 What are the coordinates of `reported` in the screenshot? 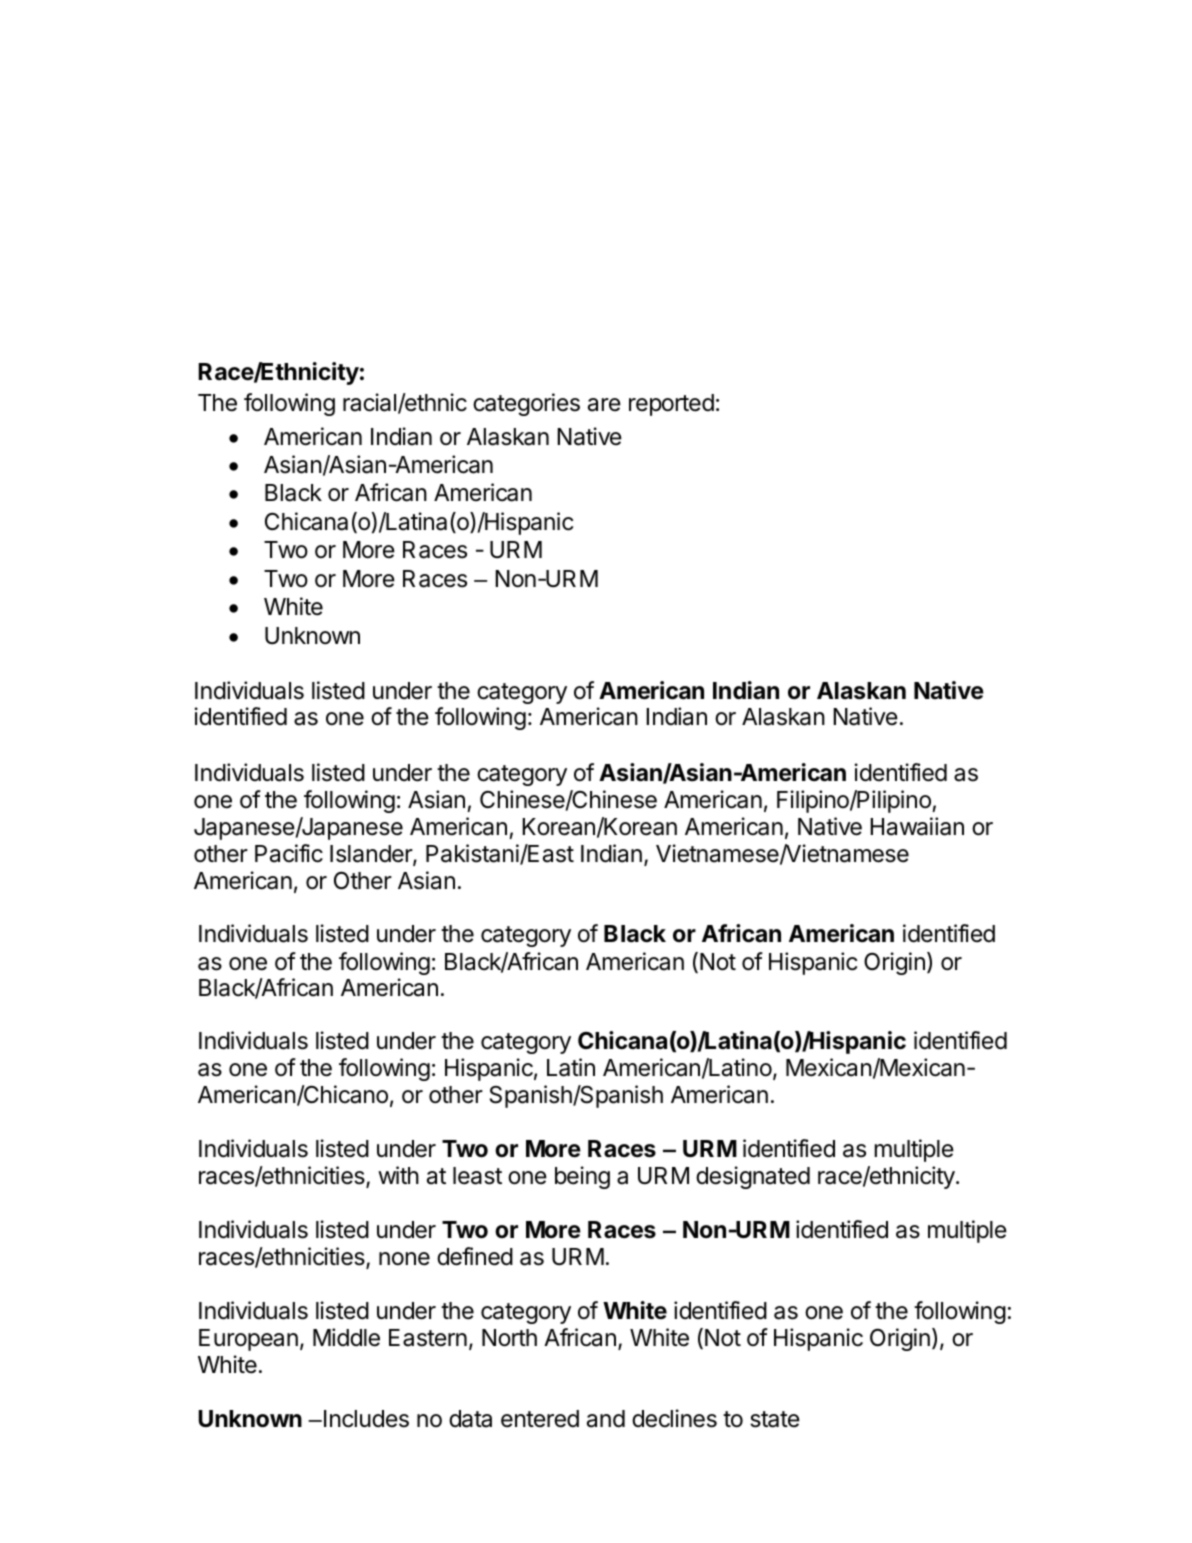 It's located at (671, 405).
